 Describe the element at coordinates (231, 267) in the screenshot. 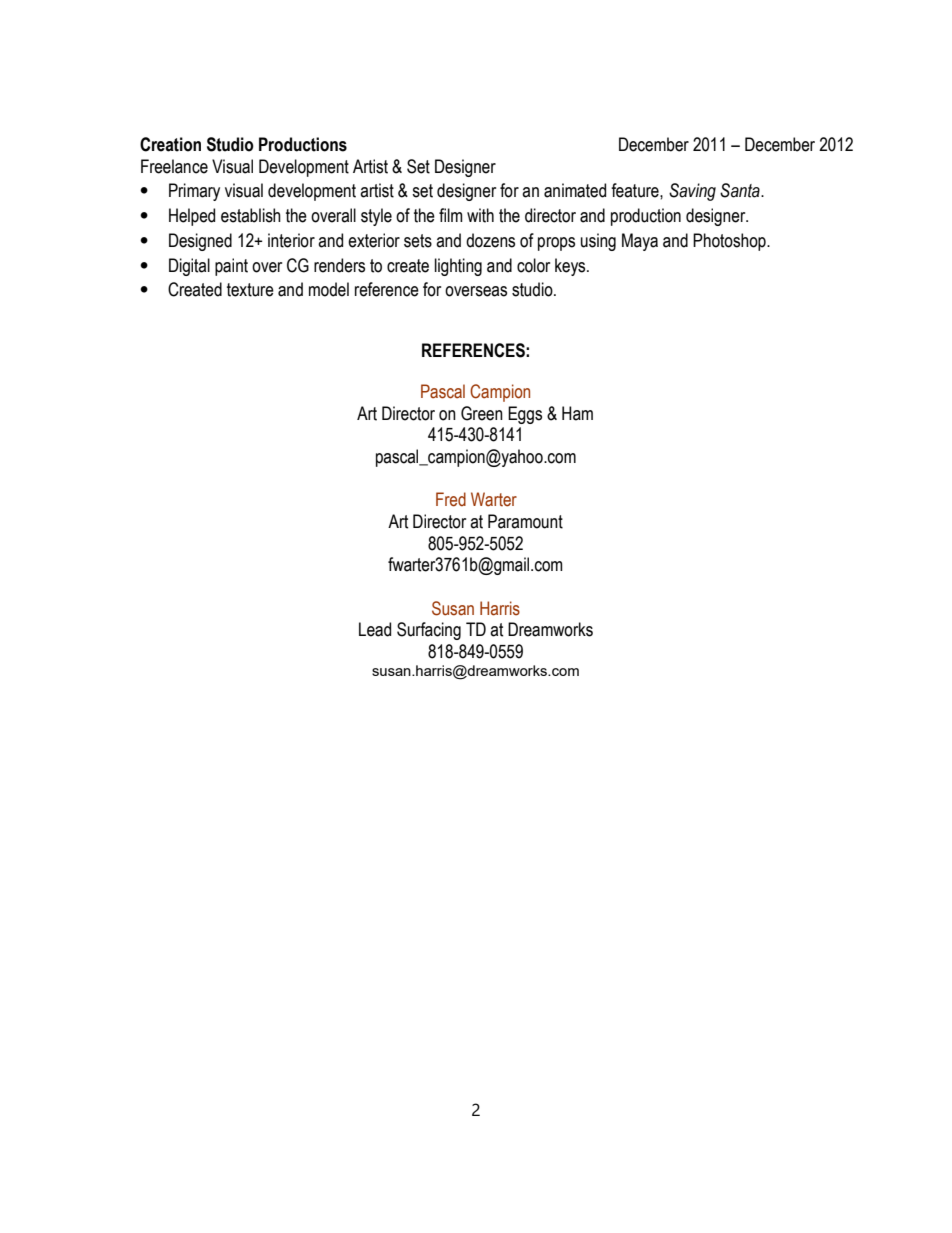

I see `paint` at that location.
